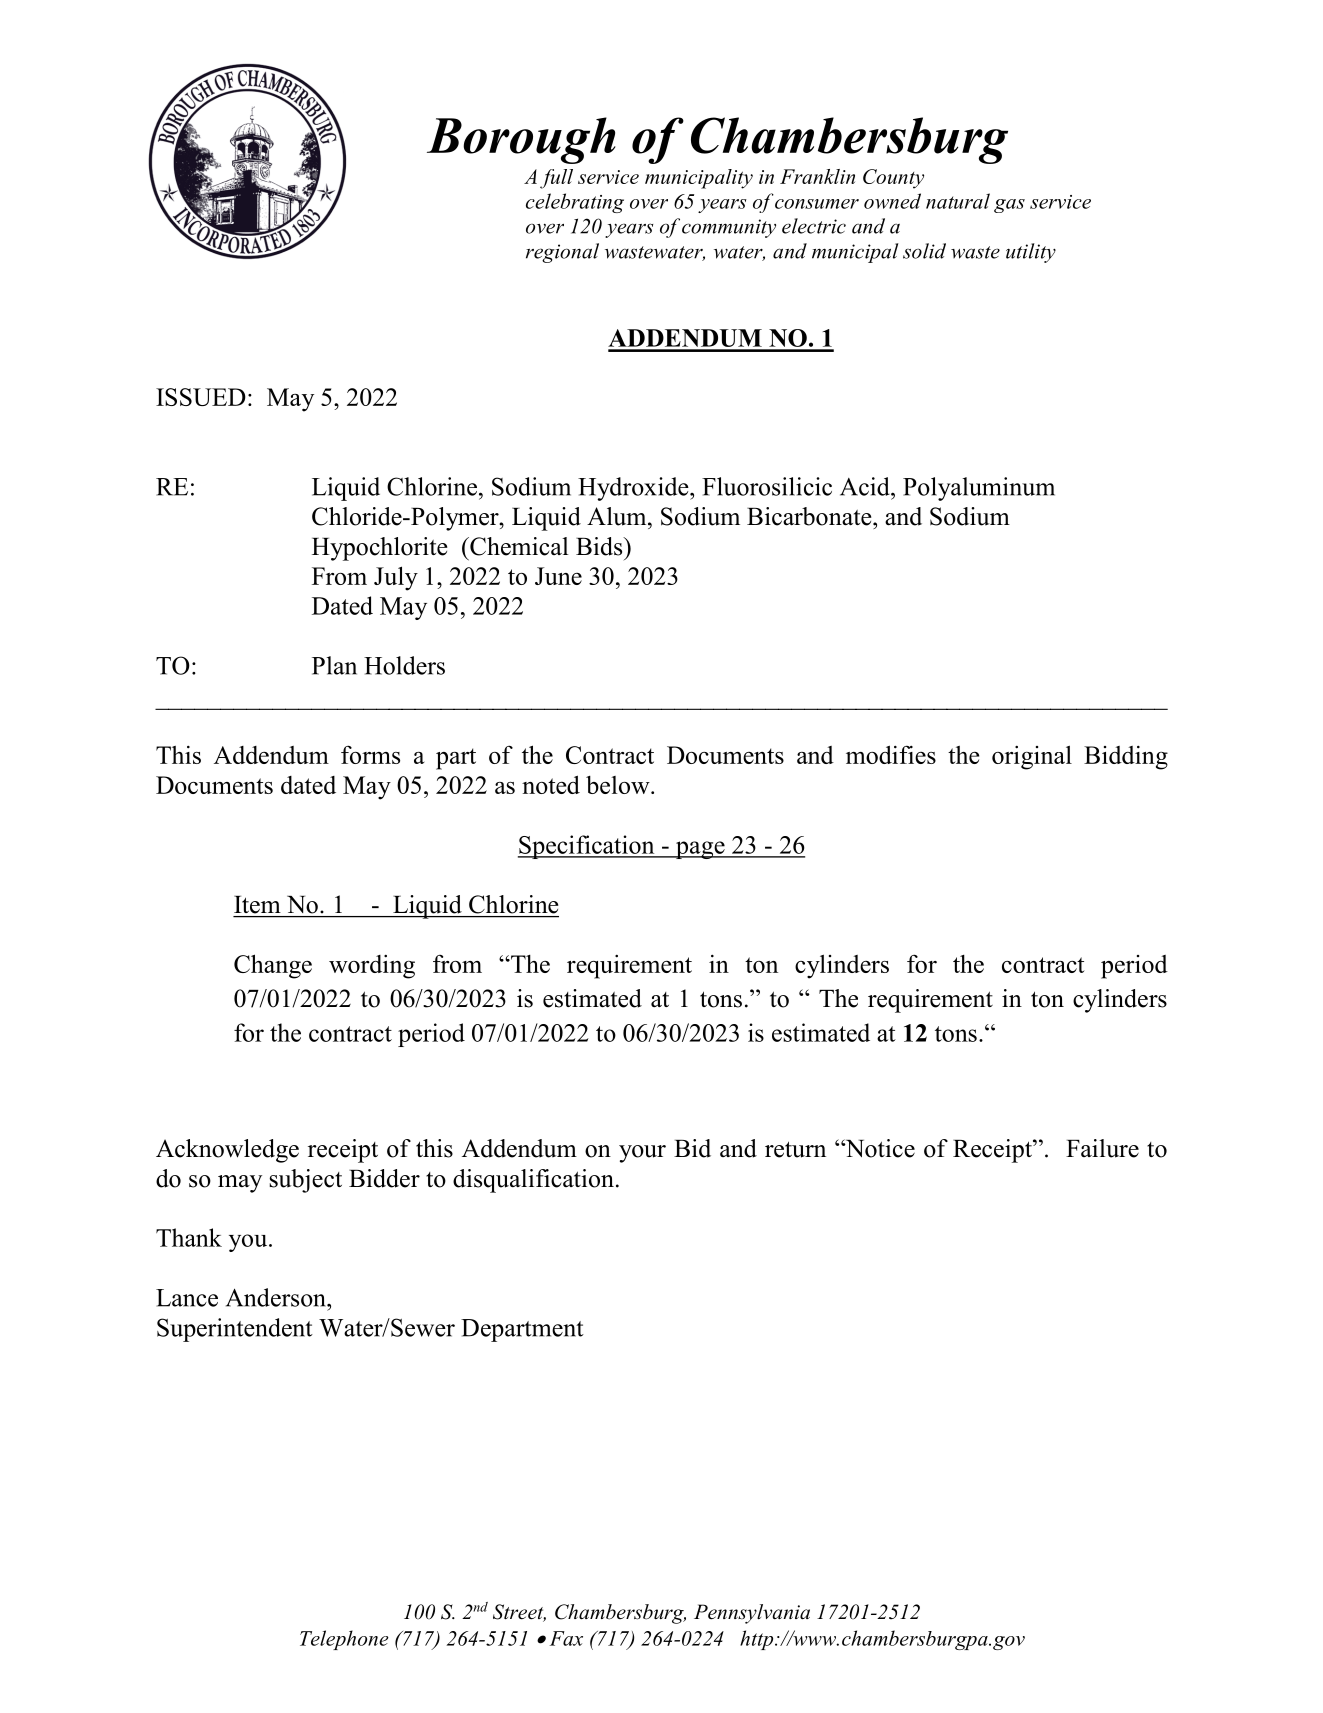  Describe the element at coordinates (575, 203) in the page. I see `celebrating` at that location.
